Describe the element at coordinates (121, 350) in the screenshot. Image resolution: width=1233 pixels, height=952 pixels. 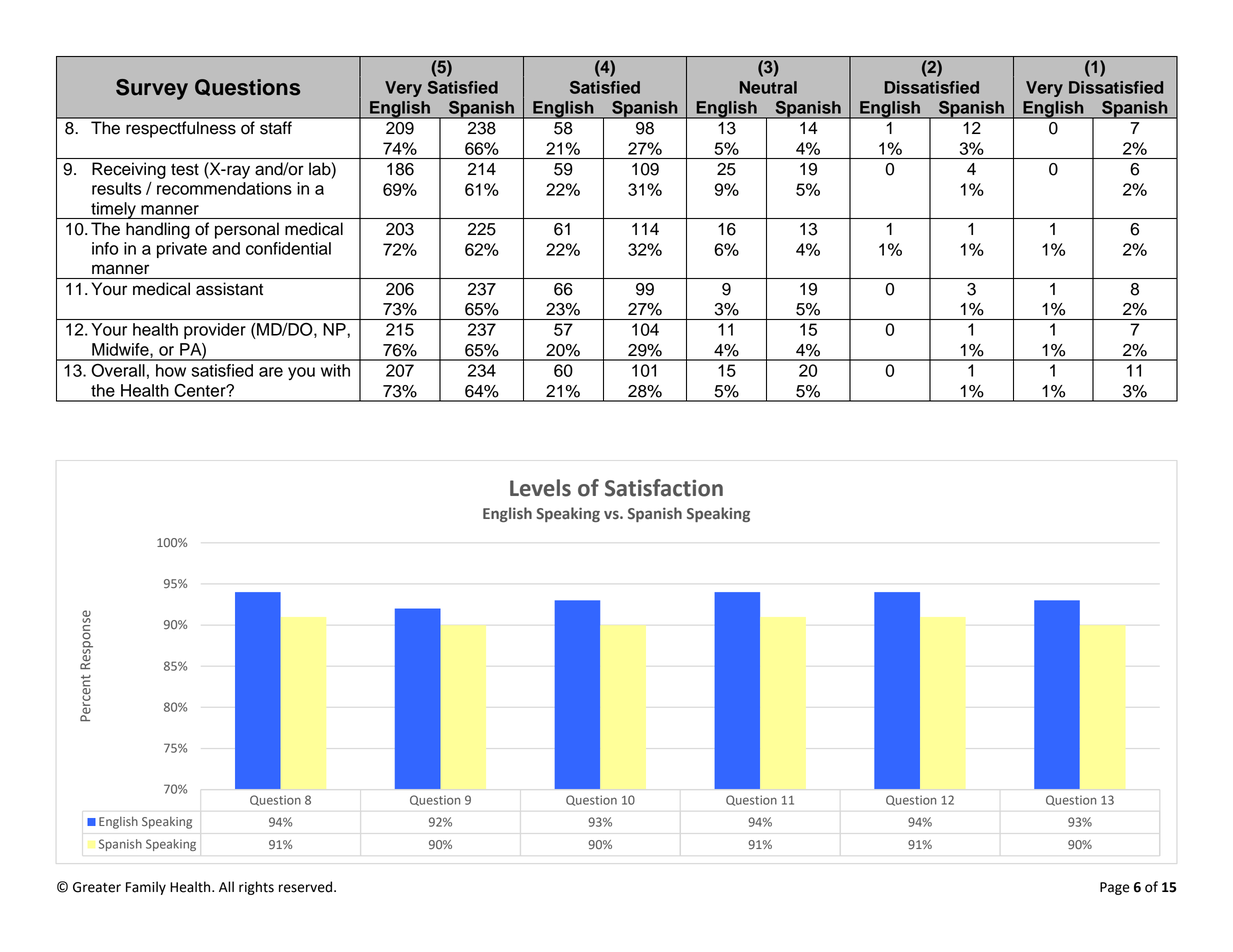
I see `Midwife` at that location.
